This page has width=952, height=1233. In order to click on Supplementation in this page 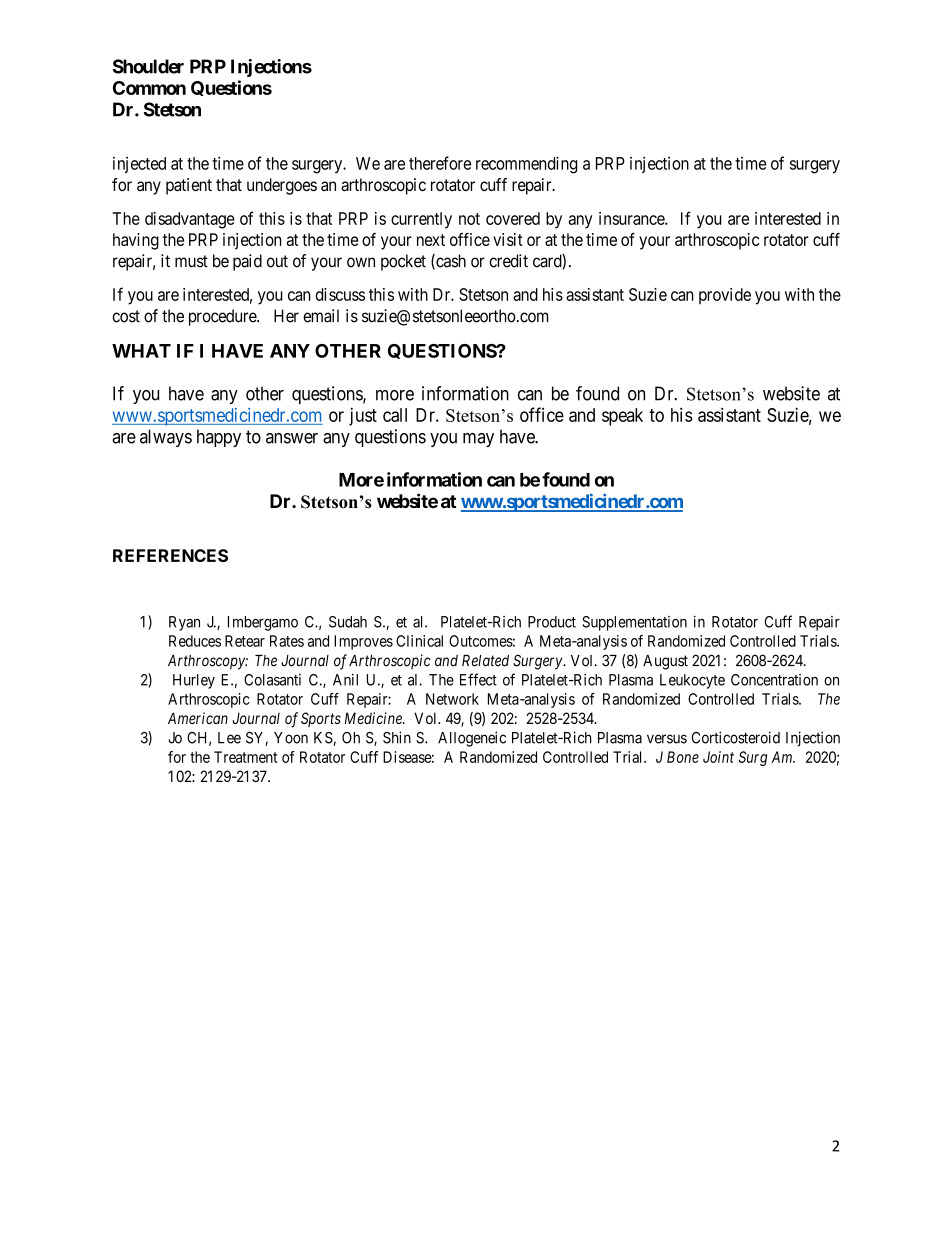, I will do `click(634, 623)`.
